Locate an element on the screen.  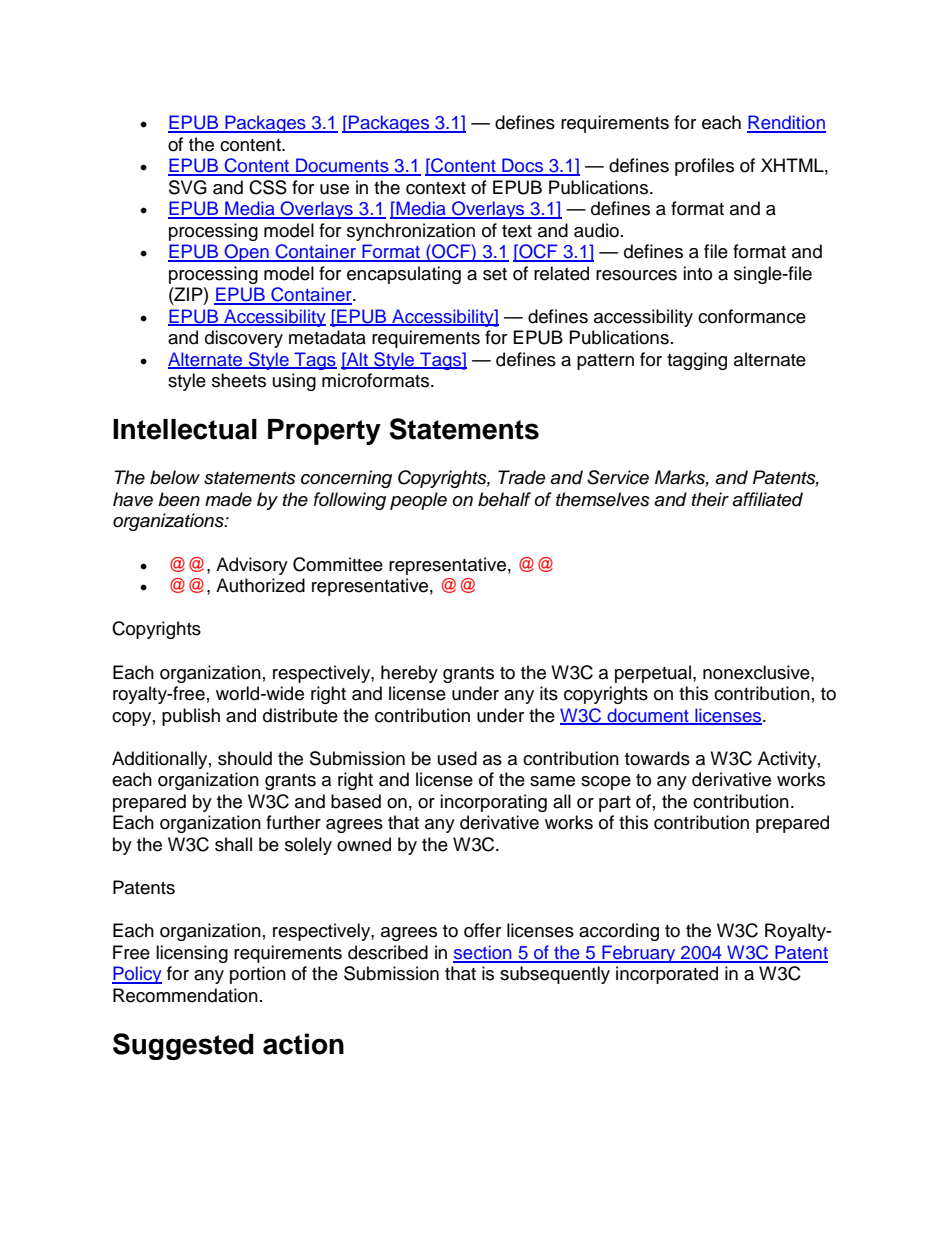
made is located at coordinates (228, 499).
